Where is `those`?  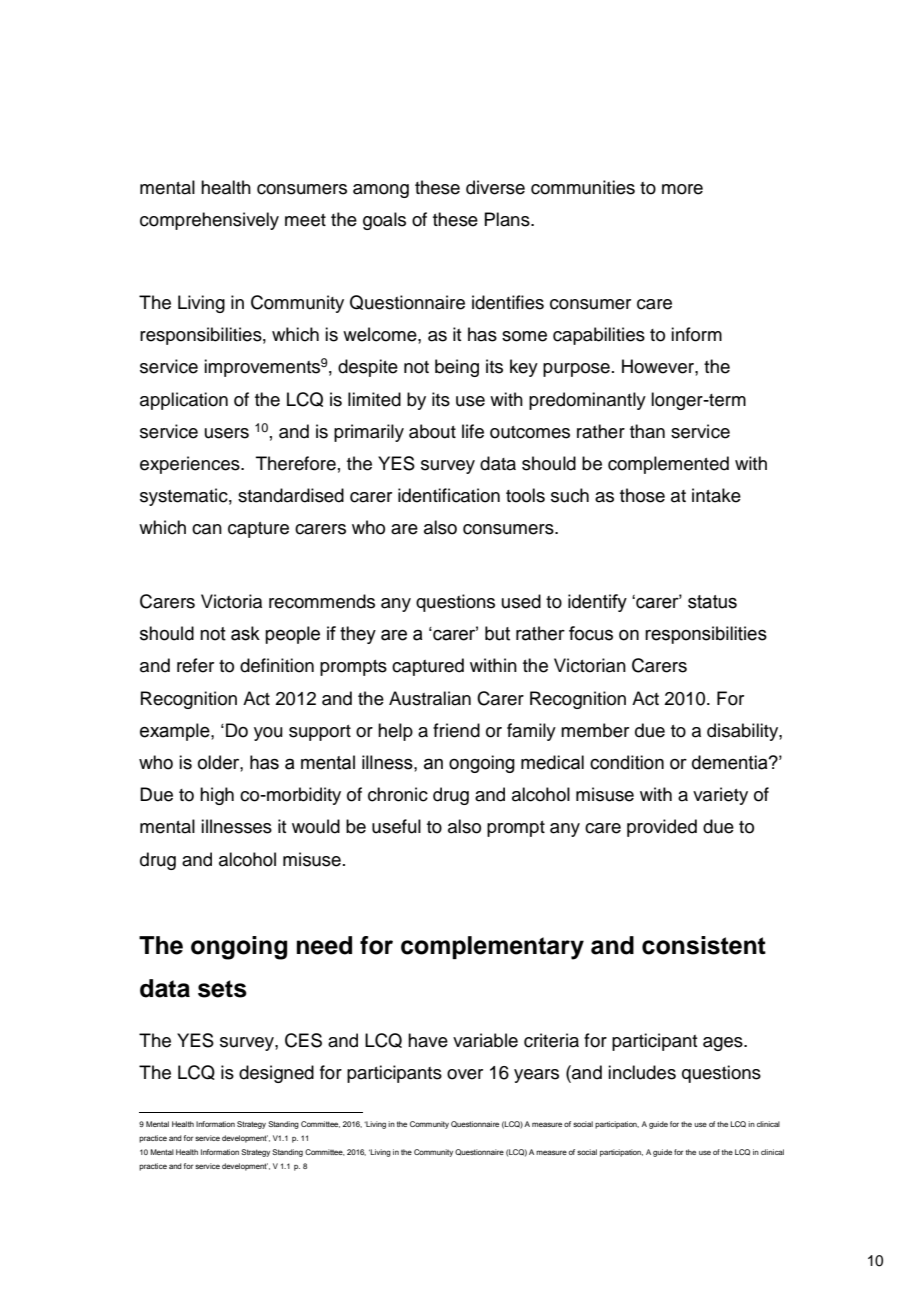 those is located at coordinates (642, 495).
